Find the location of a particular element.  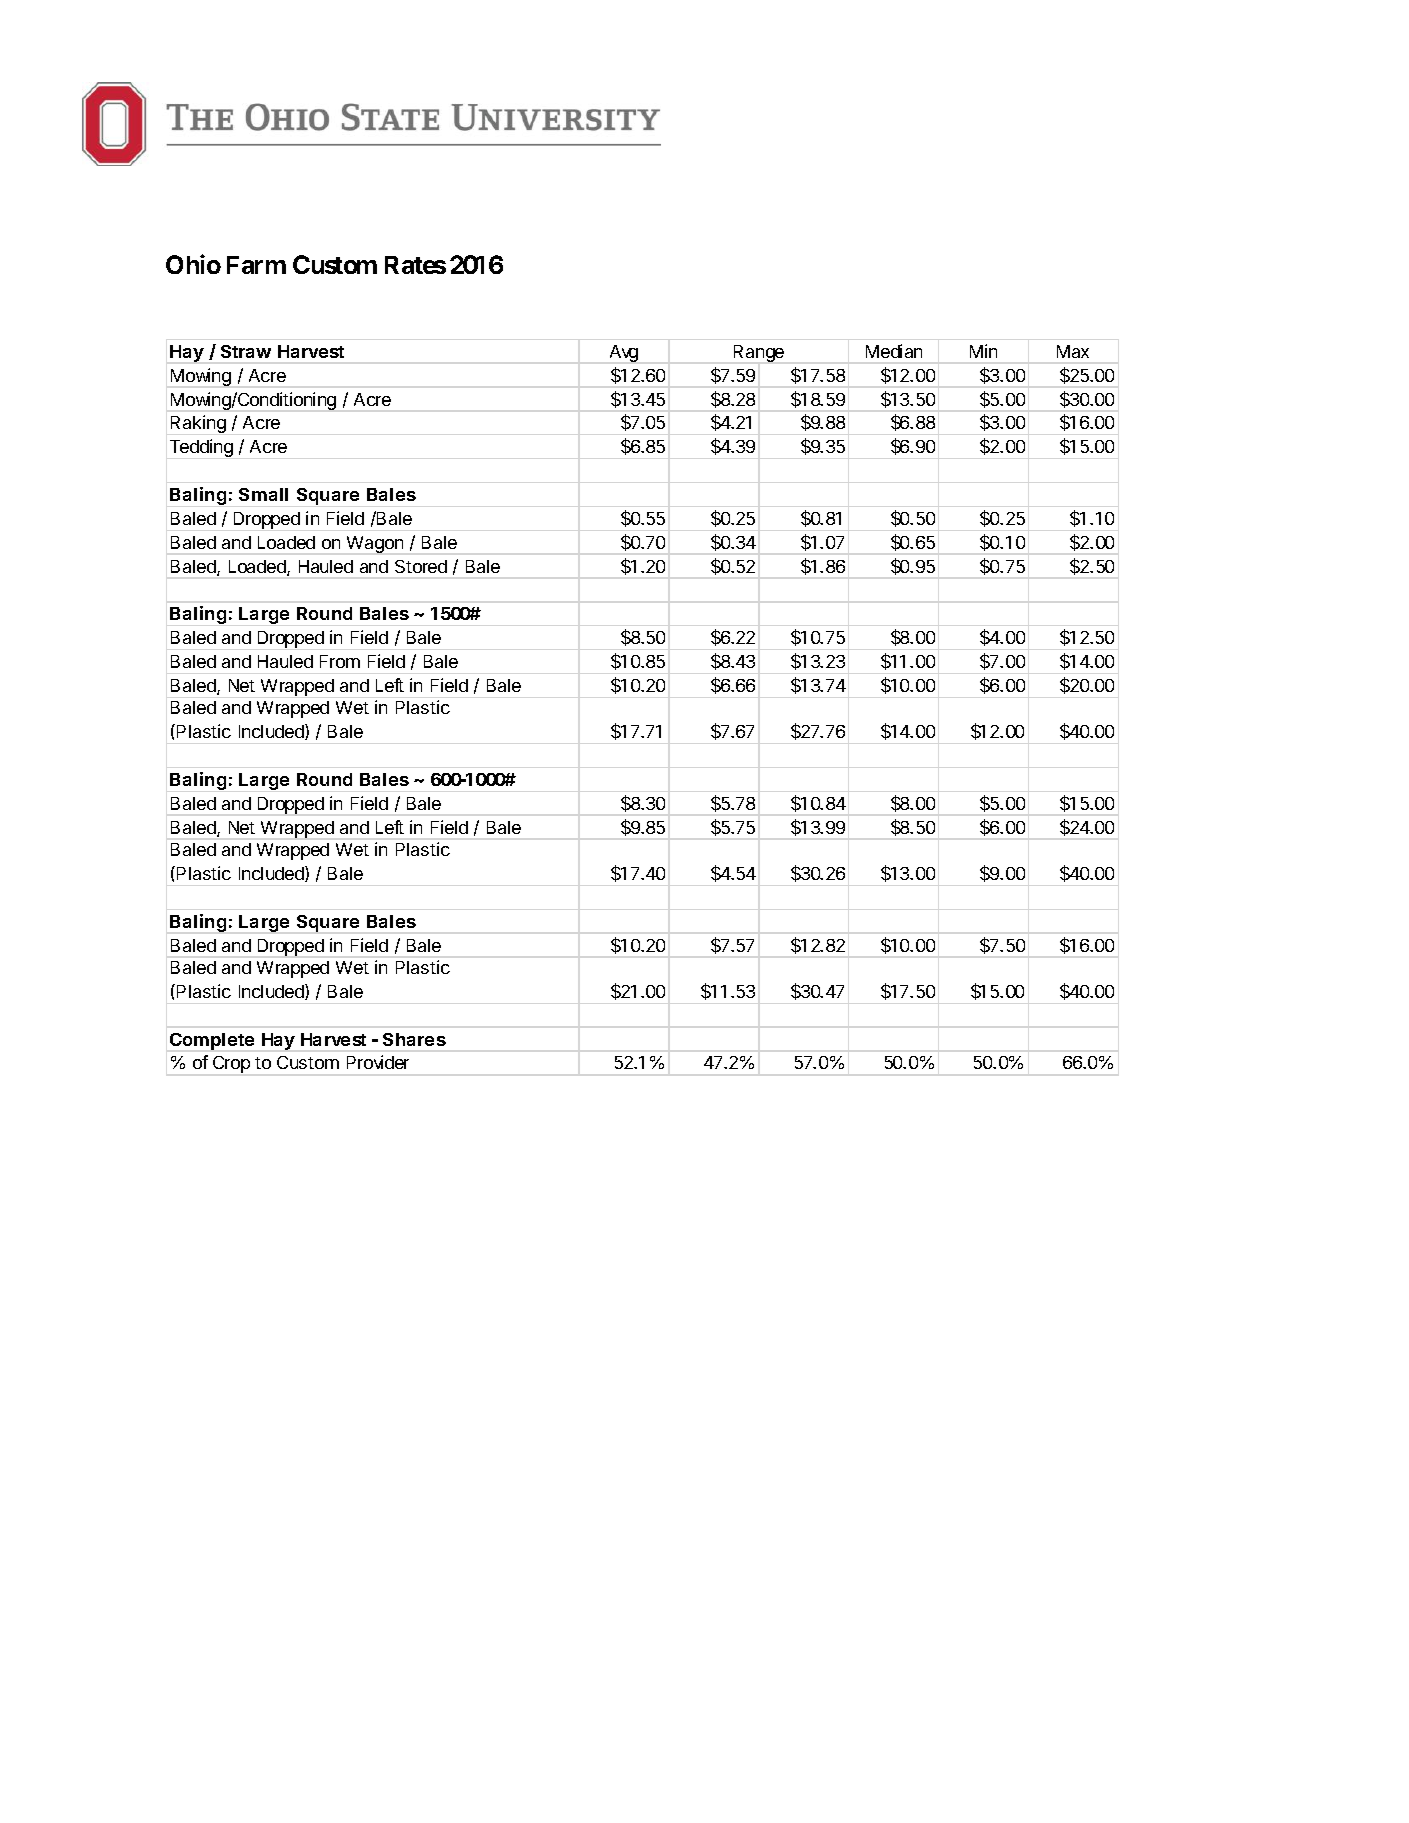

From is located at coordinates (340, 661).
